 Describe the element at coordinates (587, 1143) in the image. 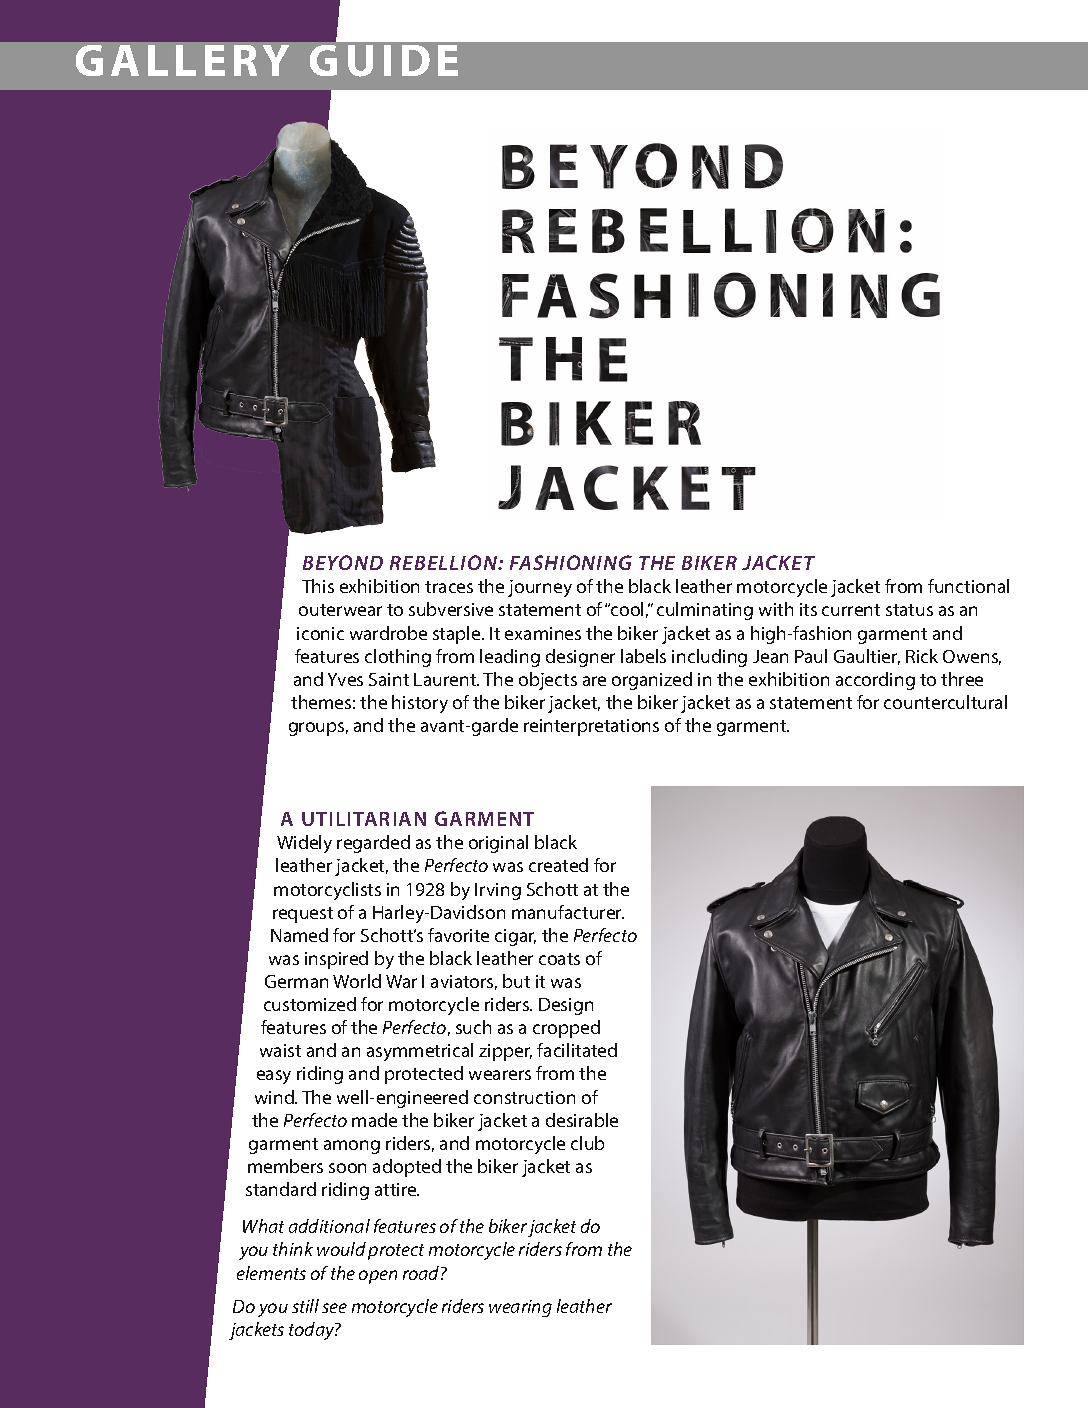

I see `club` at that location.
